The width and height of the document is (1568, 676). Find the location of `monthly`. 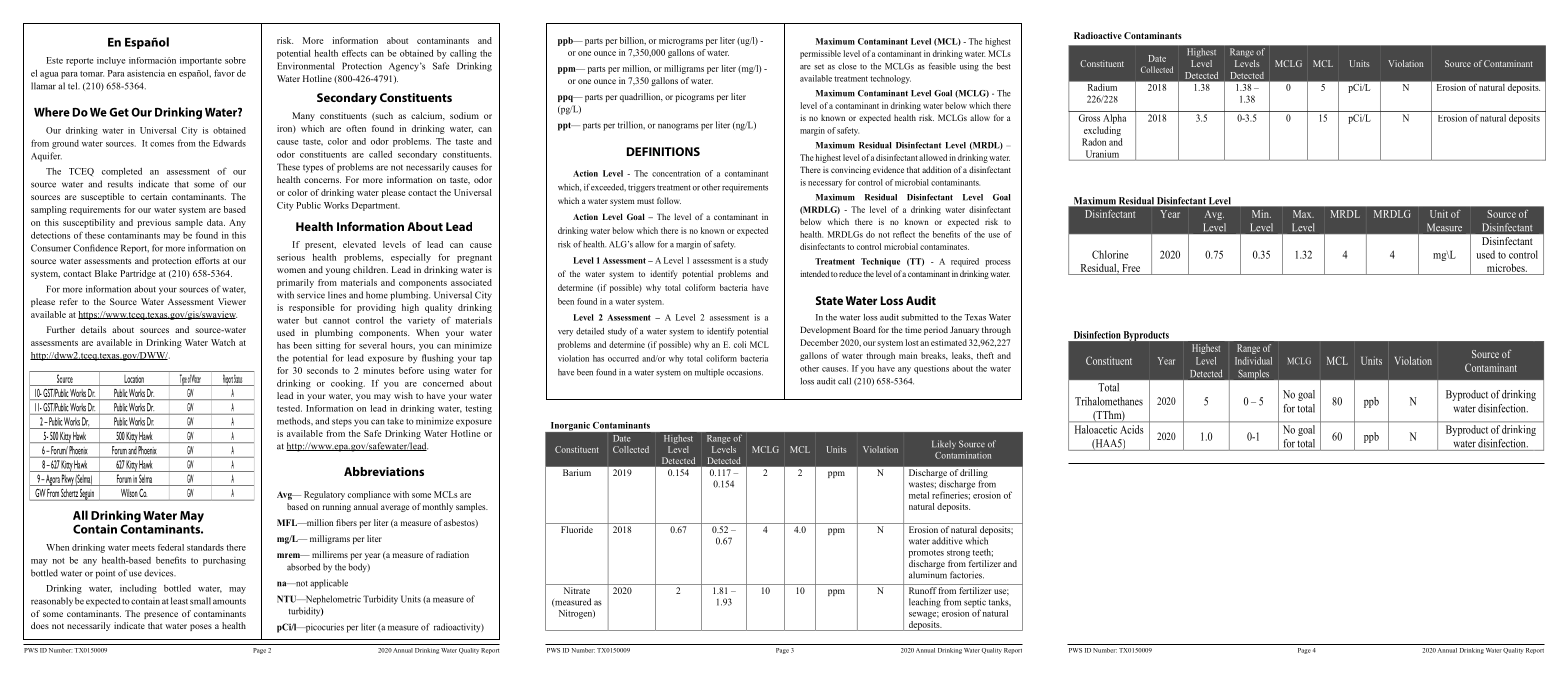

monthly is located at coordinates (438, 507).
